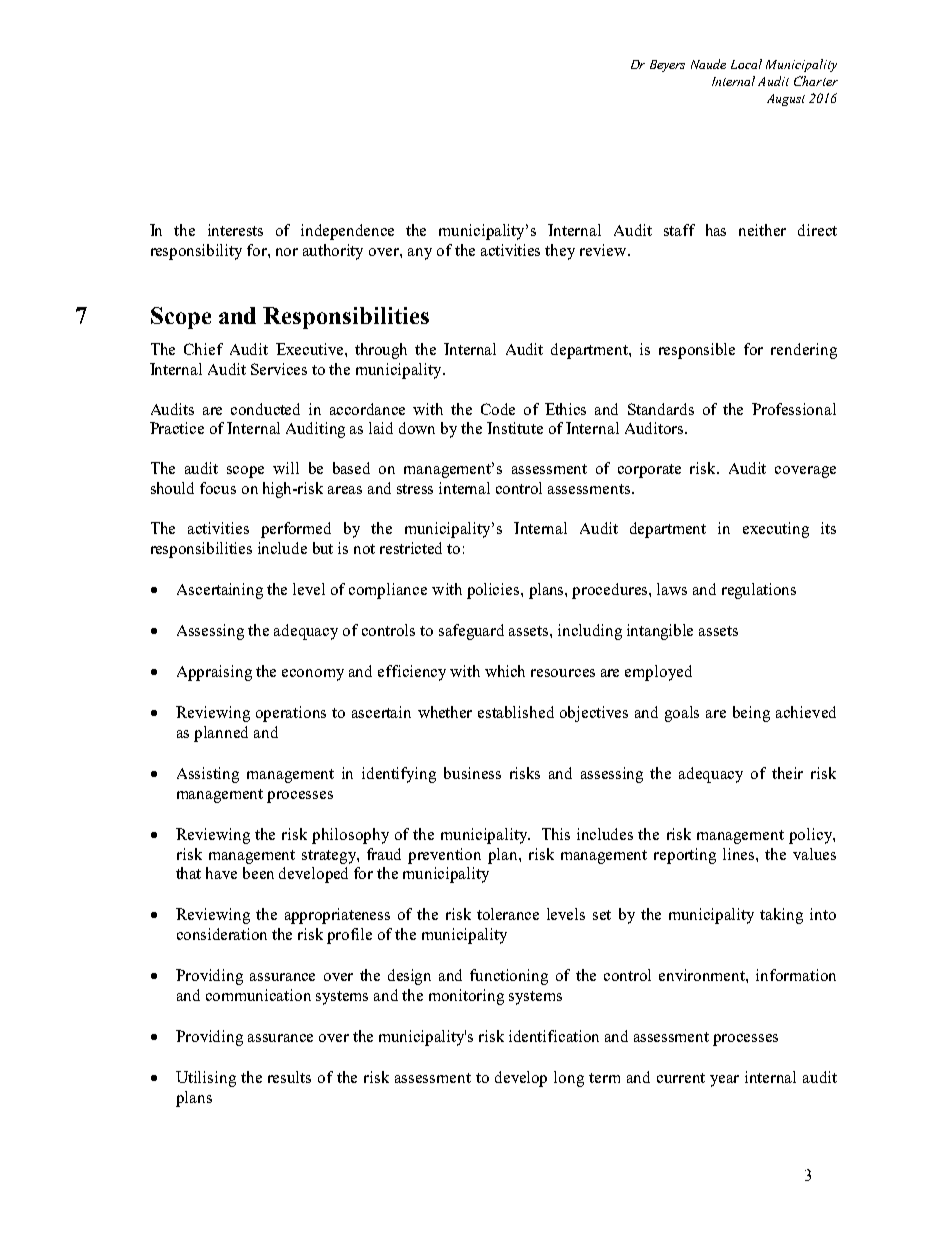 This document has height=1233, width=952. Describe the element at coordinates (289, 1077) in the document. I see `results` at that location.
